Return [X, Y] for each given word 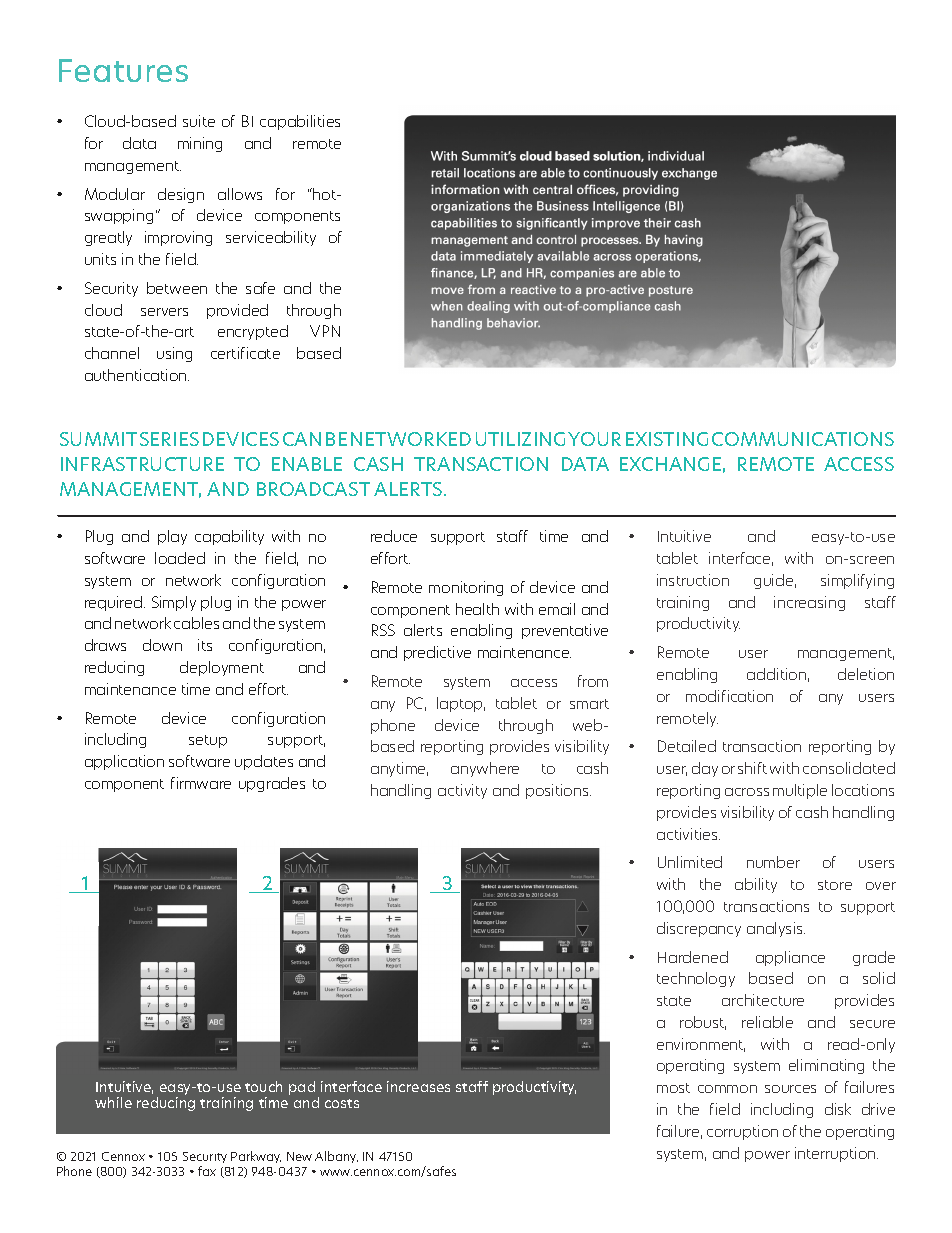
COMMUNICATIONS [803, 439]
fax [207, 1171]
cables [196, 623]
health [477, 609]
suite [199, 121]
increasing [809, 603]
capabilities [300, 122]
